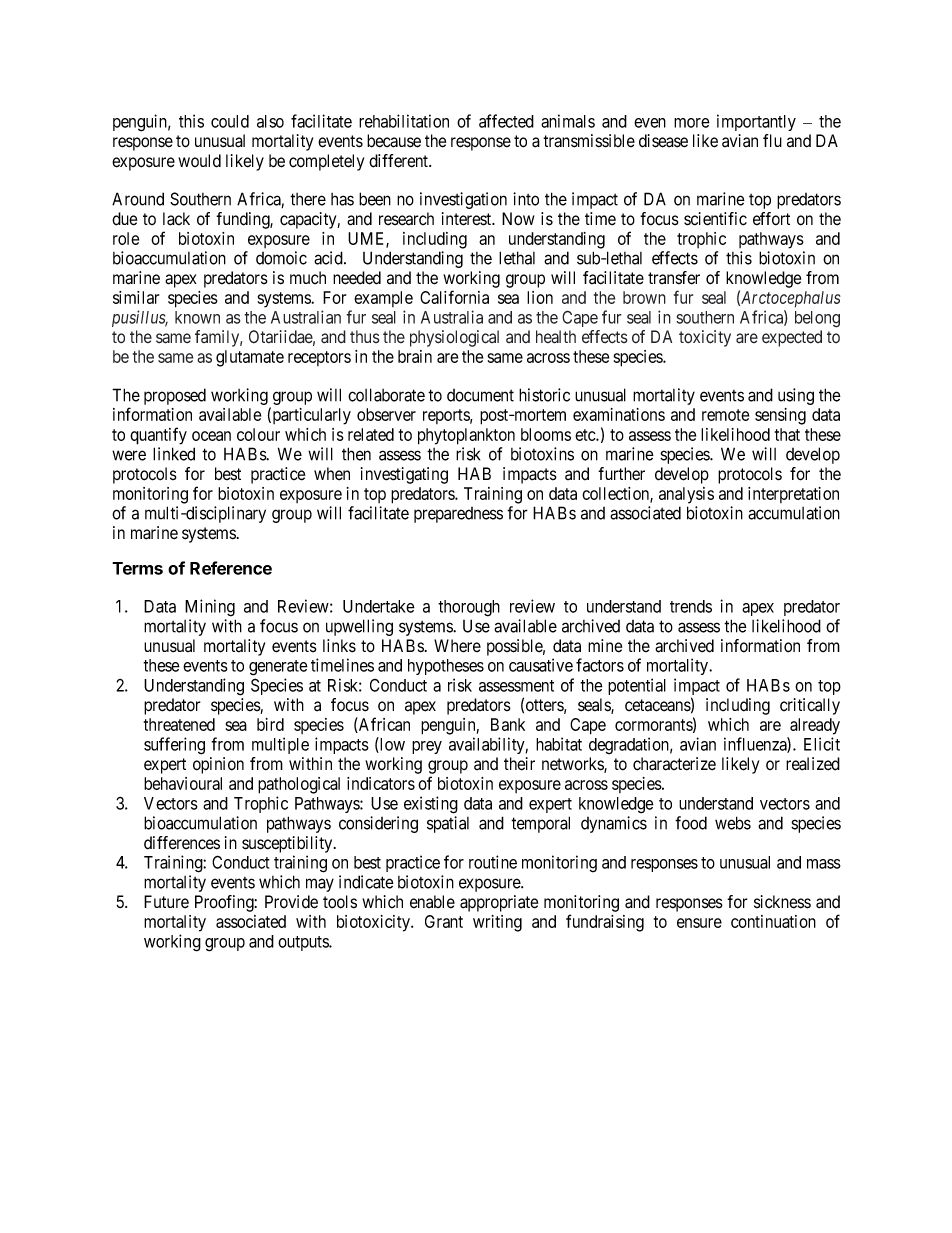  What do you see at coordinates (810, 706) in the page?
I see `critically` at bounding box center [810, 706].
